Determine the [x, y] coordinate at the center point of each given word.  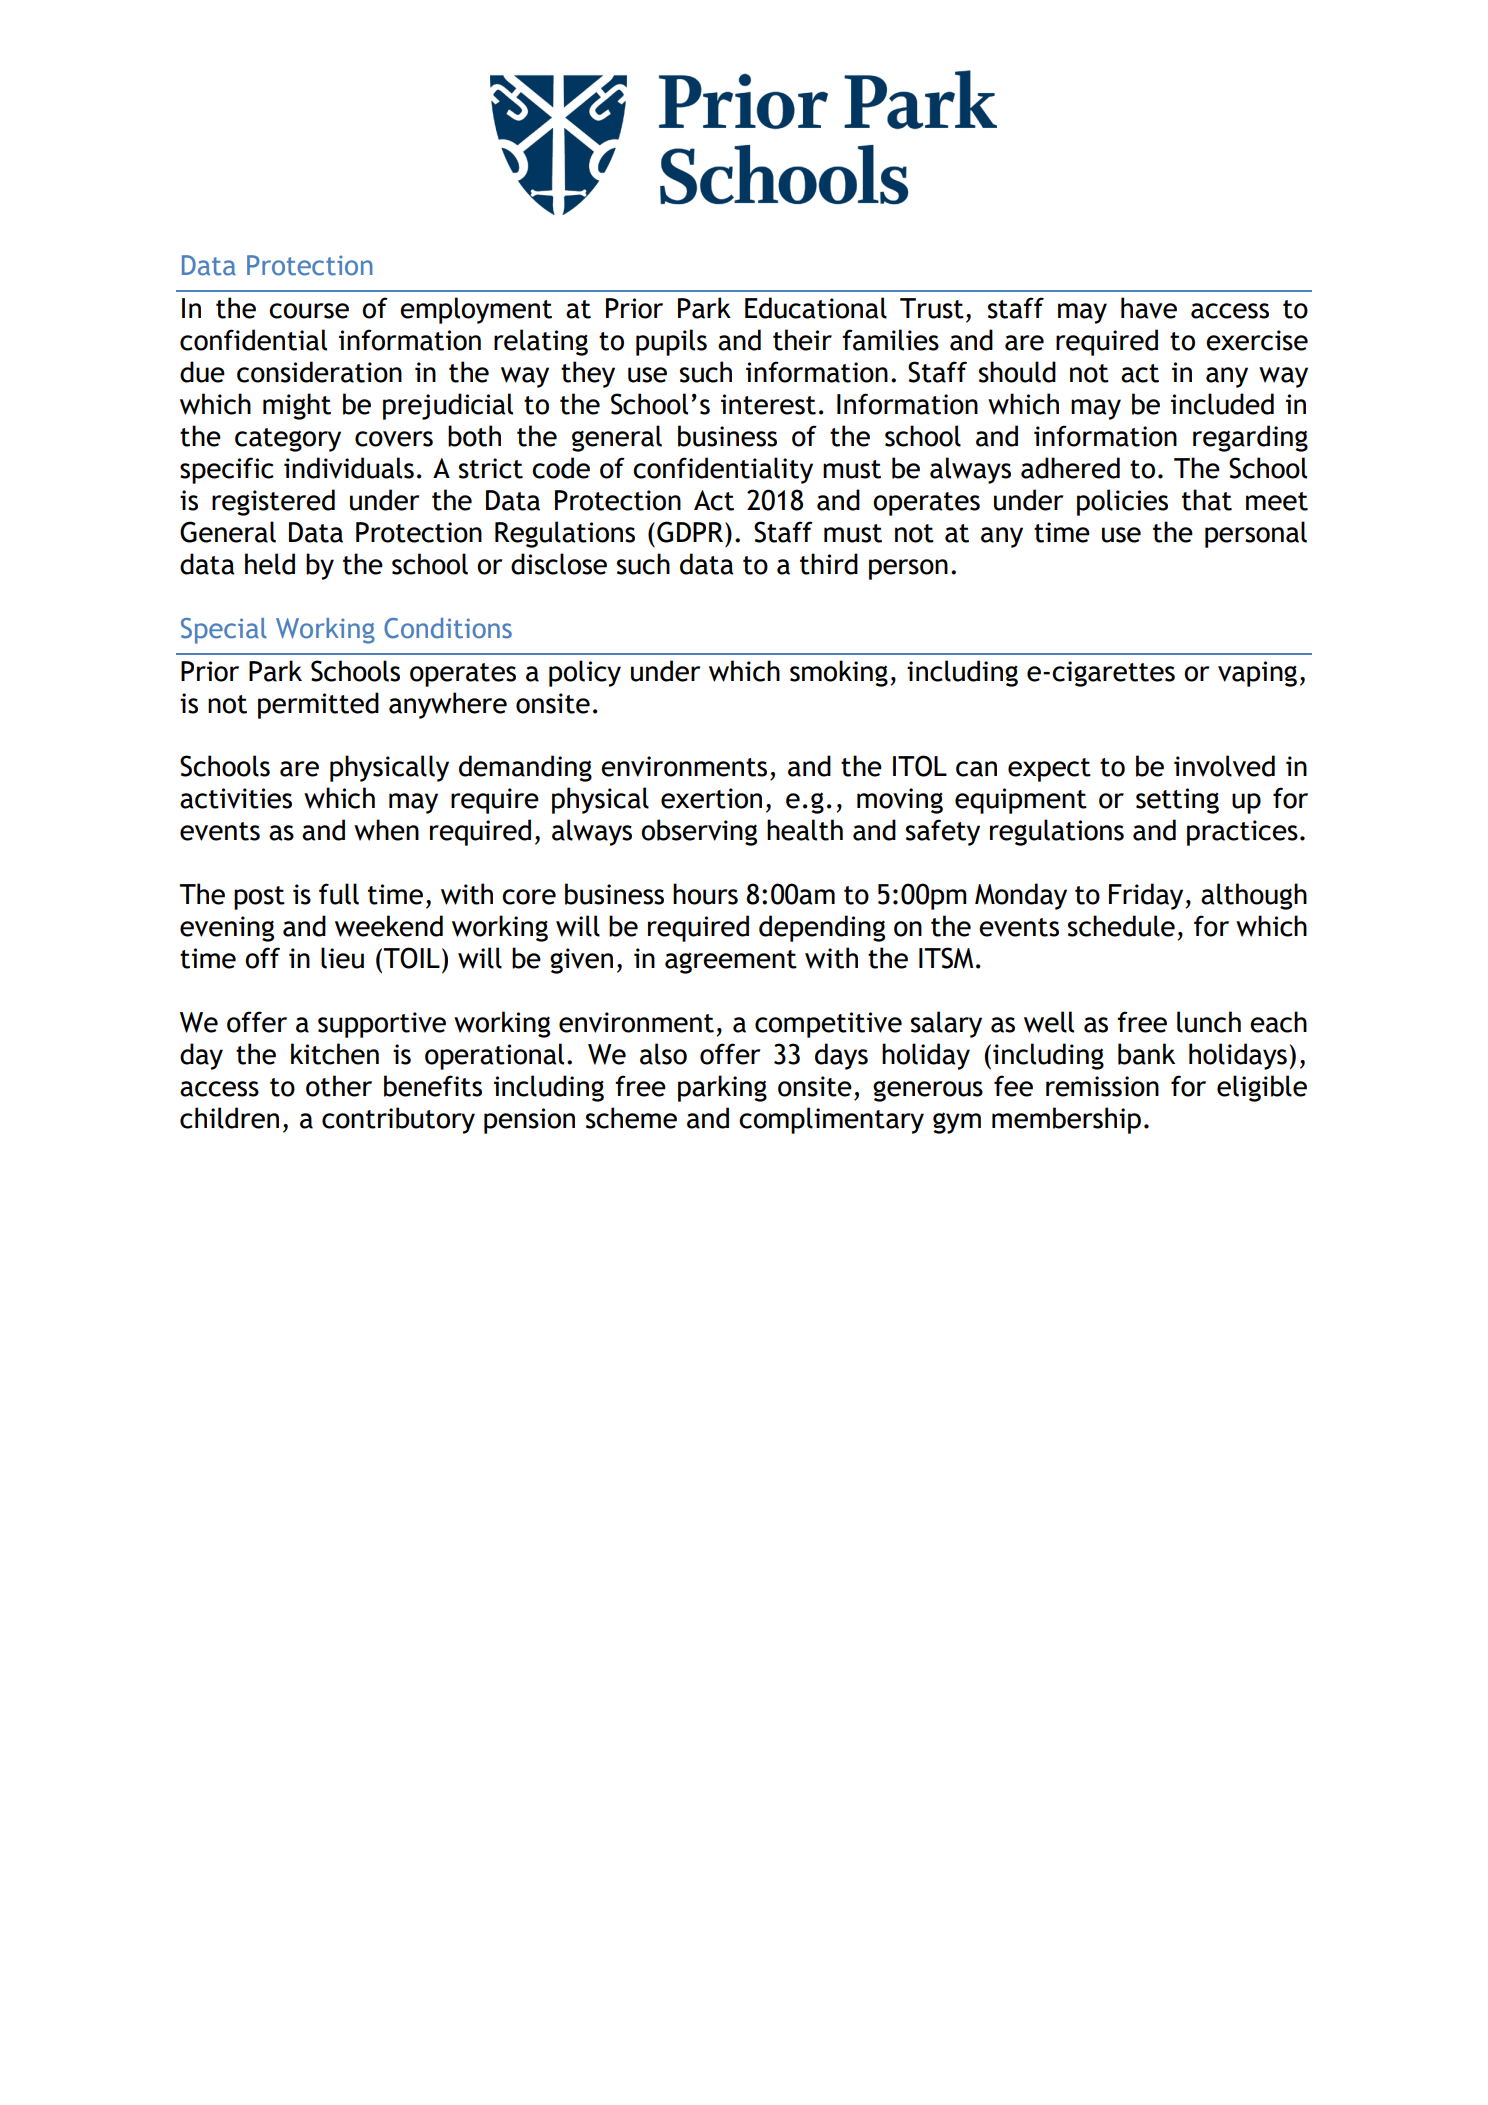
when [386, 830]
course [309, 311]
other [339, 1086]
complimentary [831, 1120]
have [1149, 308]
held [270, 564]
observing [699, 832]
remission [1102, 1086]
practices [1242, 833]
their [802, 340]
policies [1122, 502]
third [829, 564]
